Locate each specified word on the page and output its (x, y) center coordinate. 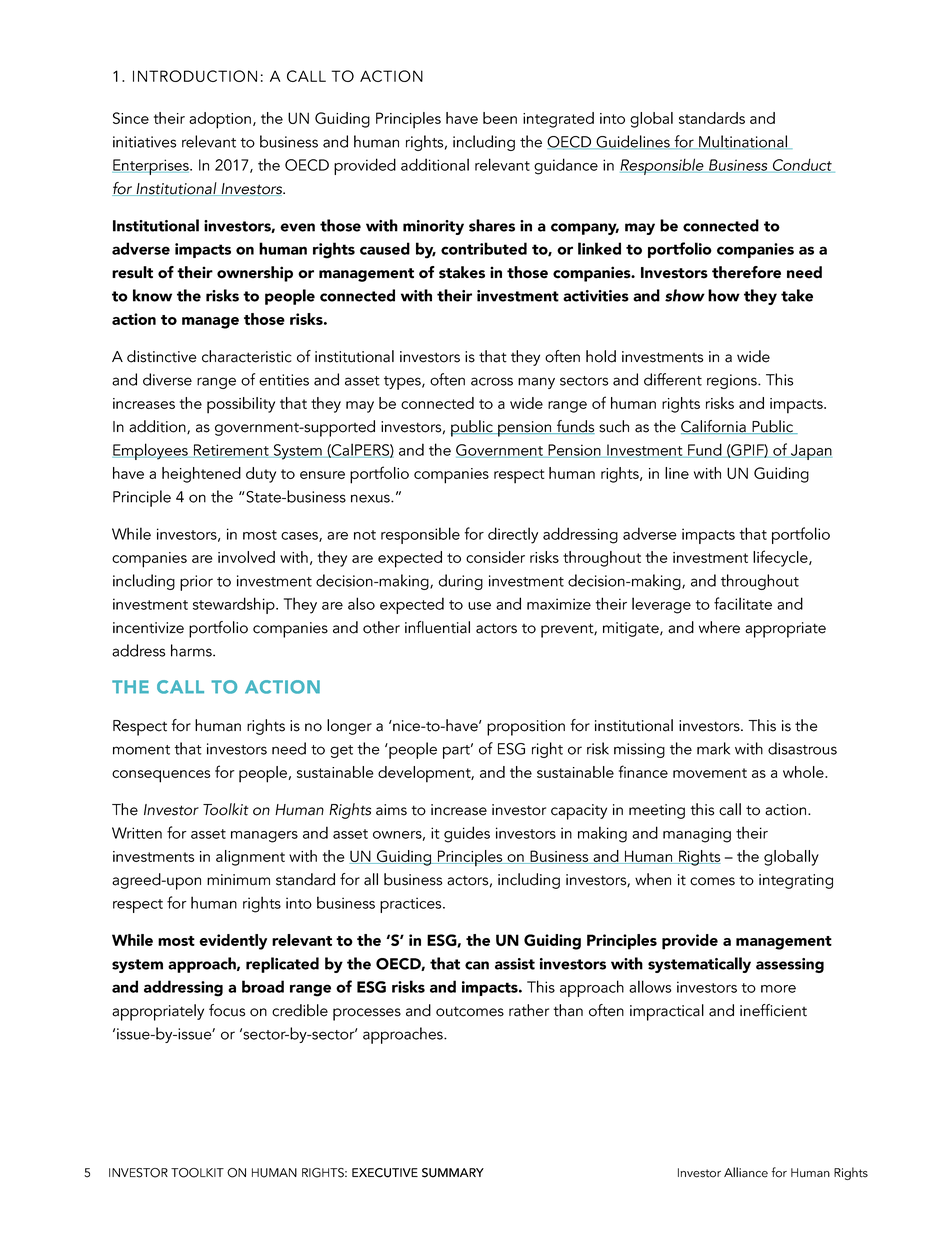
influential (437, 627)
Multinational (743, 142)
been (500, 118)
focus (227, 1010)
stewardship (235, 605)
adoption (220, 120)
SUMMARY (453, 1173)
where (719, 627)
